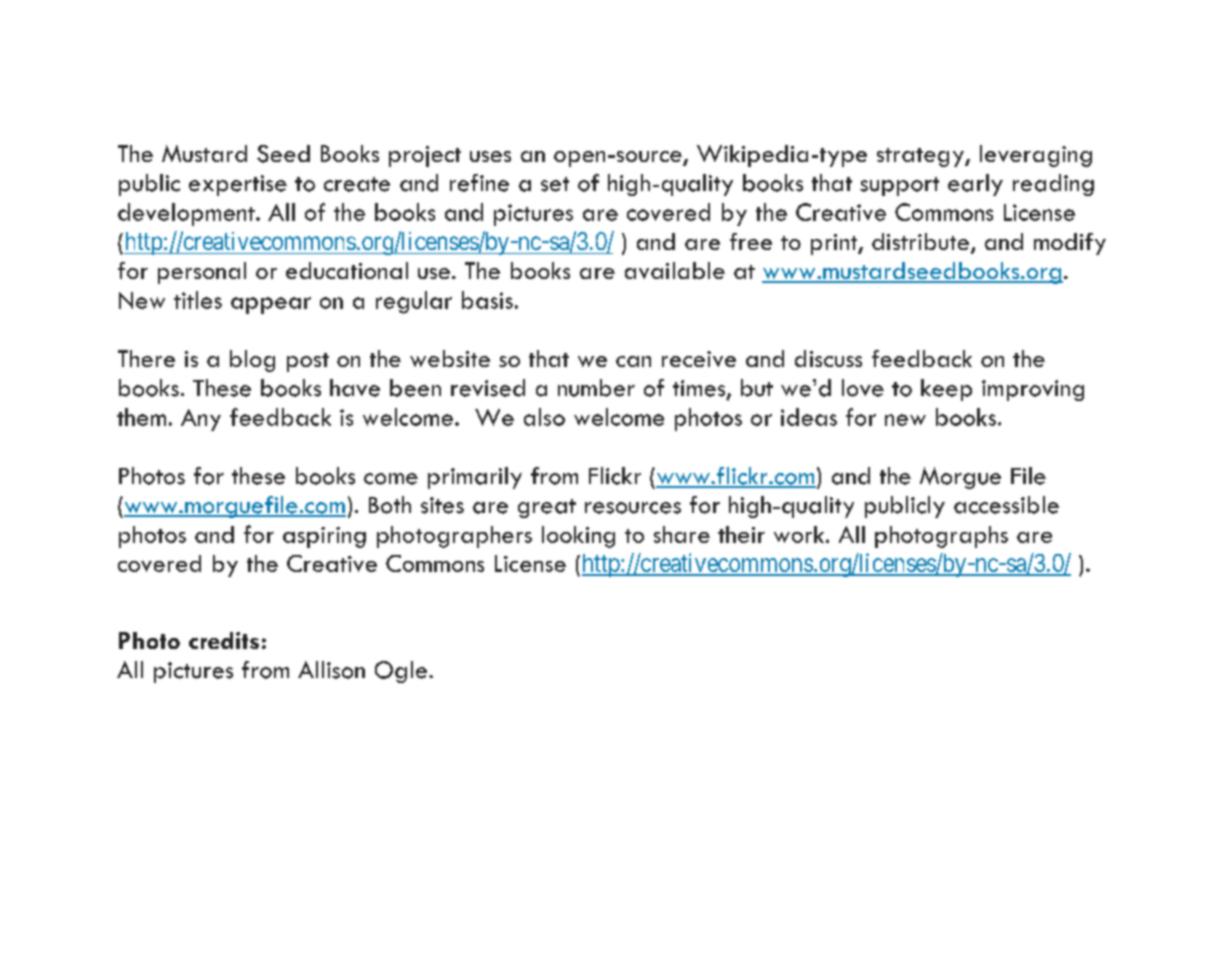 The image size is (1232, 968). Describe the element at coordinates (633, 361) in the document. I see `can` at that location.
